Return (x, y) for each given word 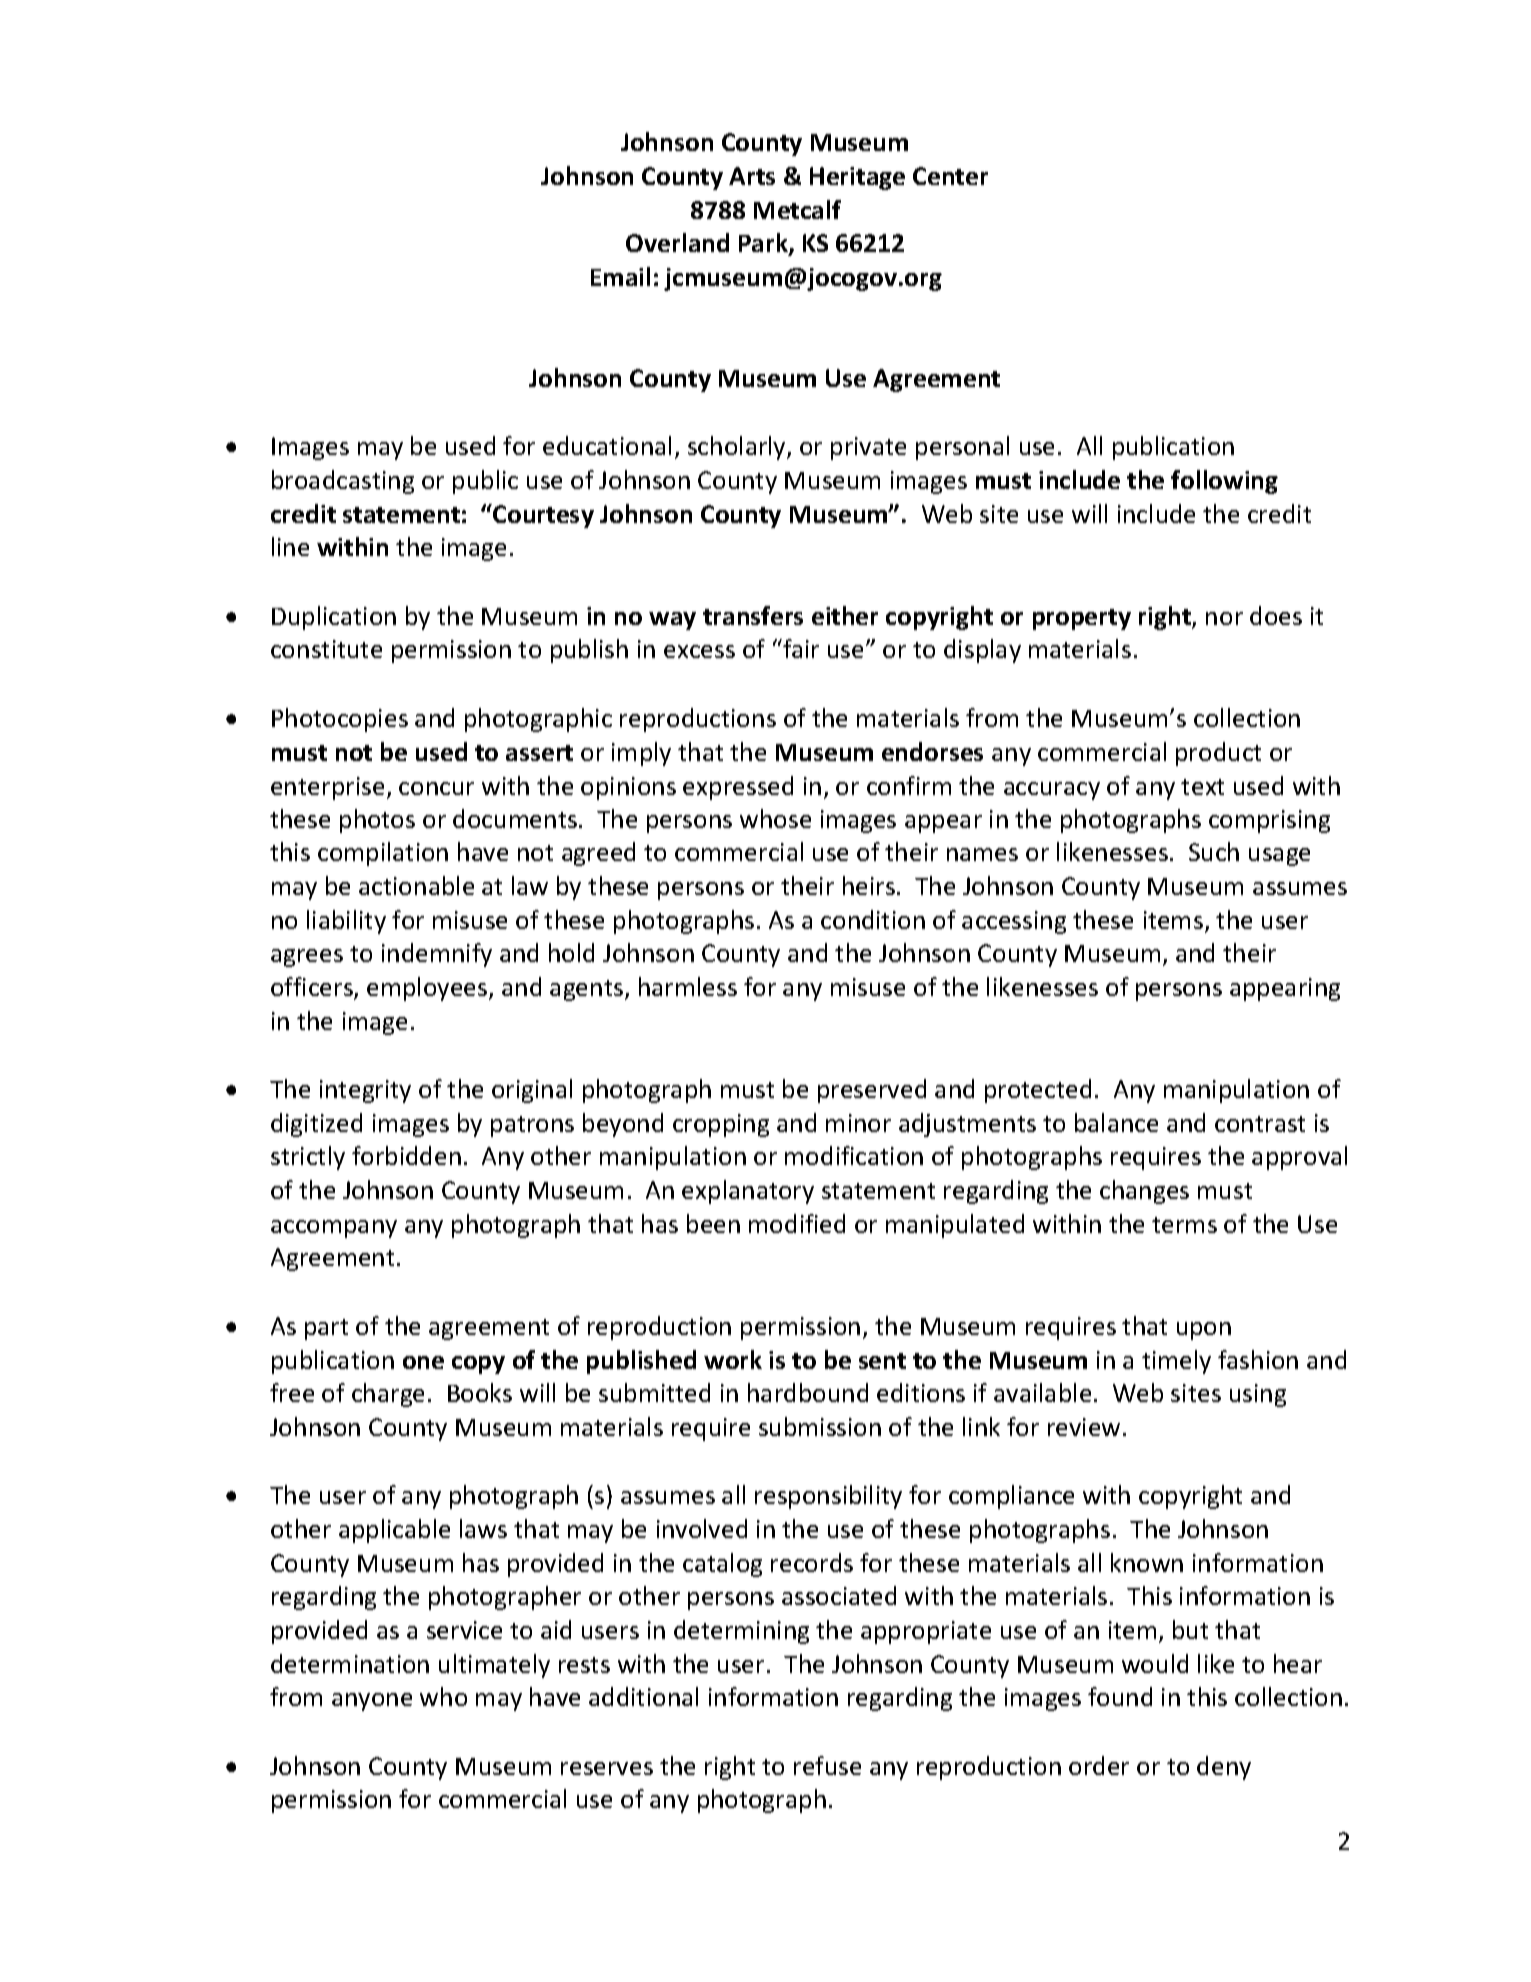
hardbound (808, 1392)
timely (1176, 1362)
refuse (827, 1765)
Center (950, 176)
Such (1214, 851)
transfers (753, 615)
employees (428, 989)
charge (388, 1395)
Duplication (334, 618)
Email (620, 276)
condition (873, 919)
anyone (372, 1702)
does (1276, 615)
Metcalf (797, 209)
